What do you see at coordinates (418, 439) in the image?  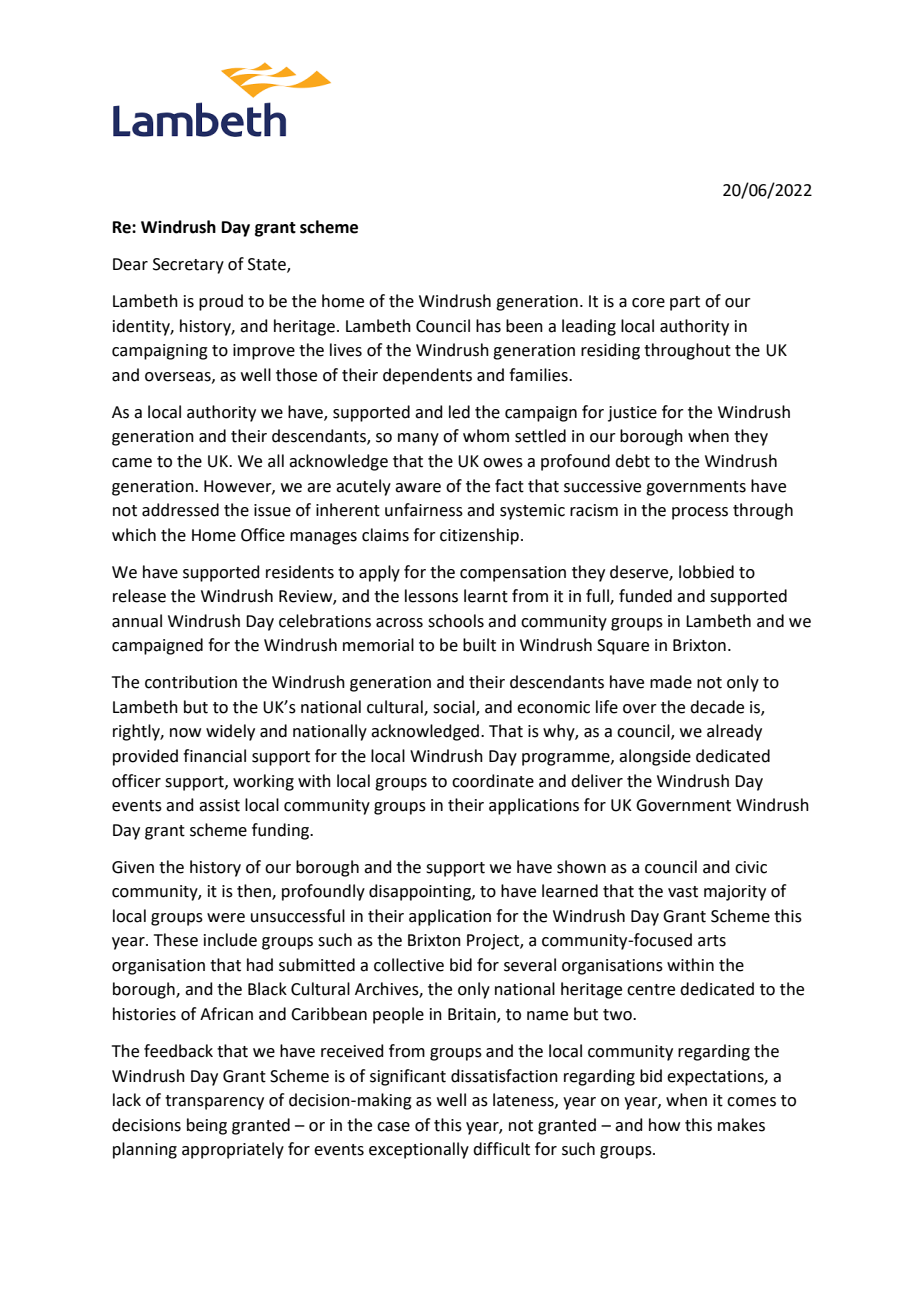 I see `many` at bounding box center [418, 439].
